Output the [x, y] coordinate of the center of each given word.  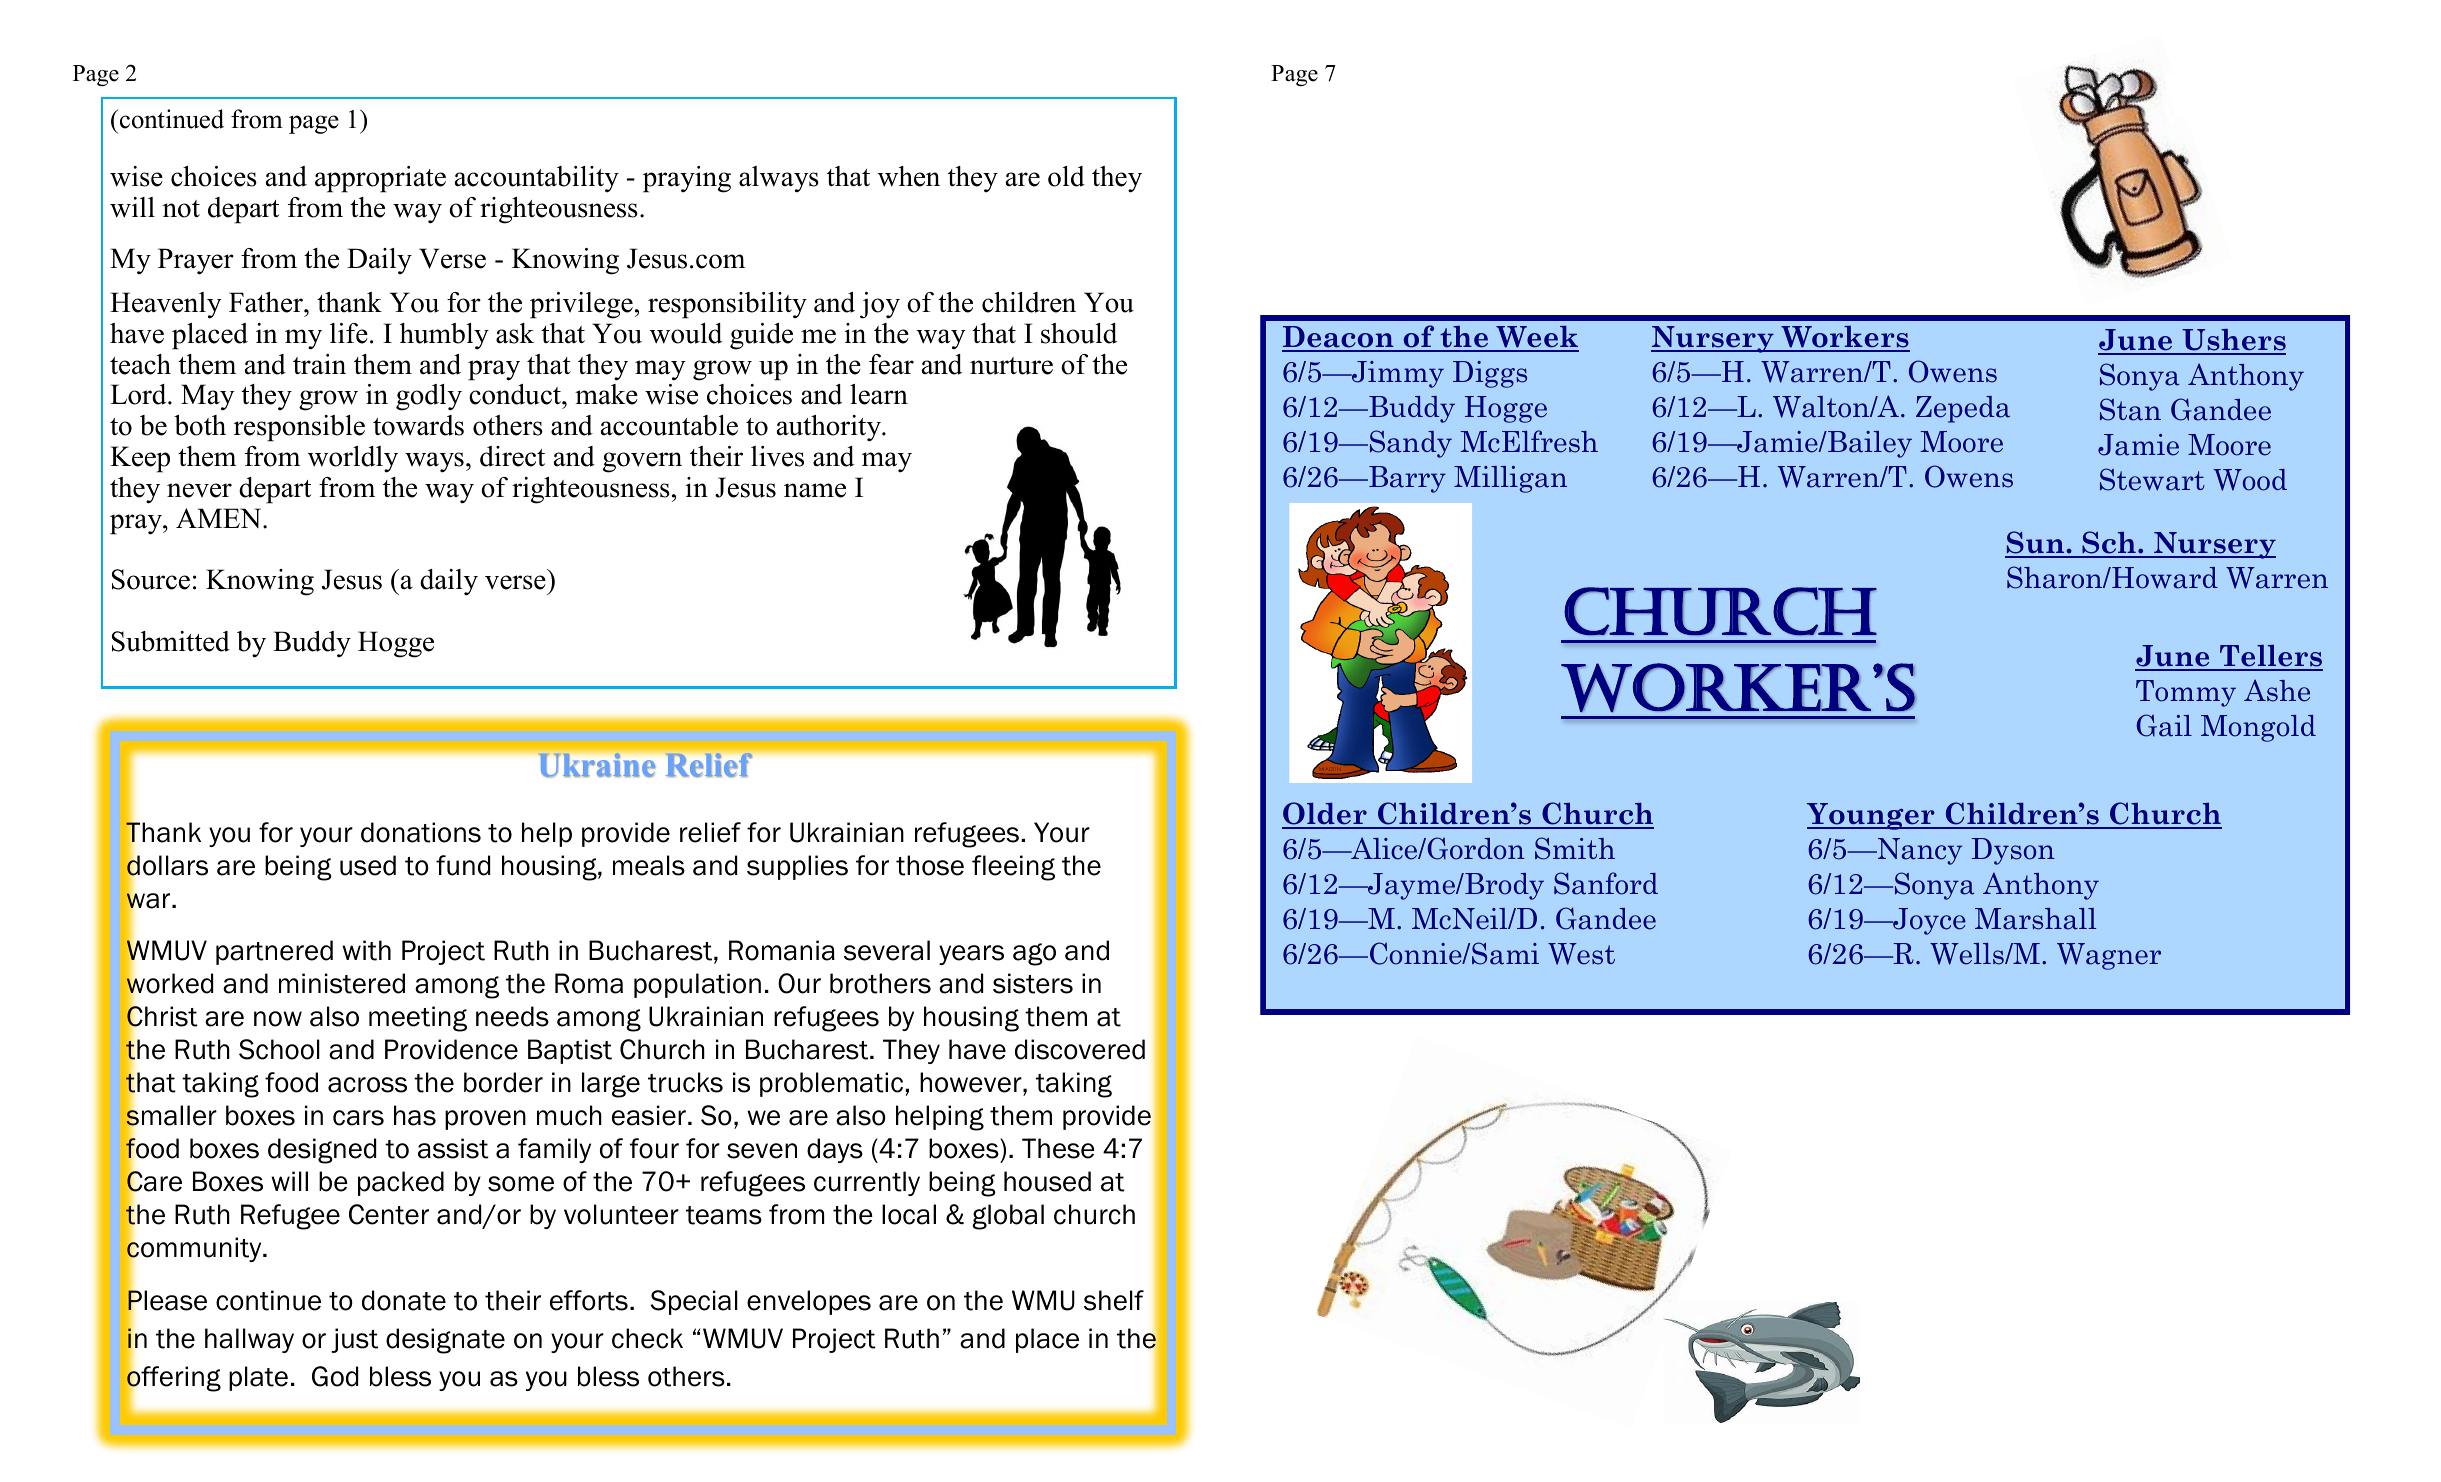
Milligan [1510, 479]
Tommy [2186, 693]
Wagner [2109, 956]
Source [151, 579]
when [909, 176]
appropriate [380, 179]
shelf [1114, 1300]
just [354, 1340]
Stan [2130, 409]
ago [1034, 954]
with [366, 950]
